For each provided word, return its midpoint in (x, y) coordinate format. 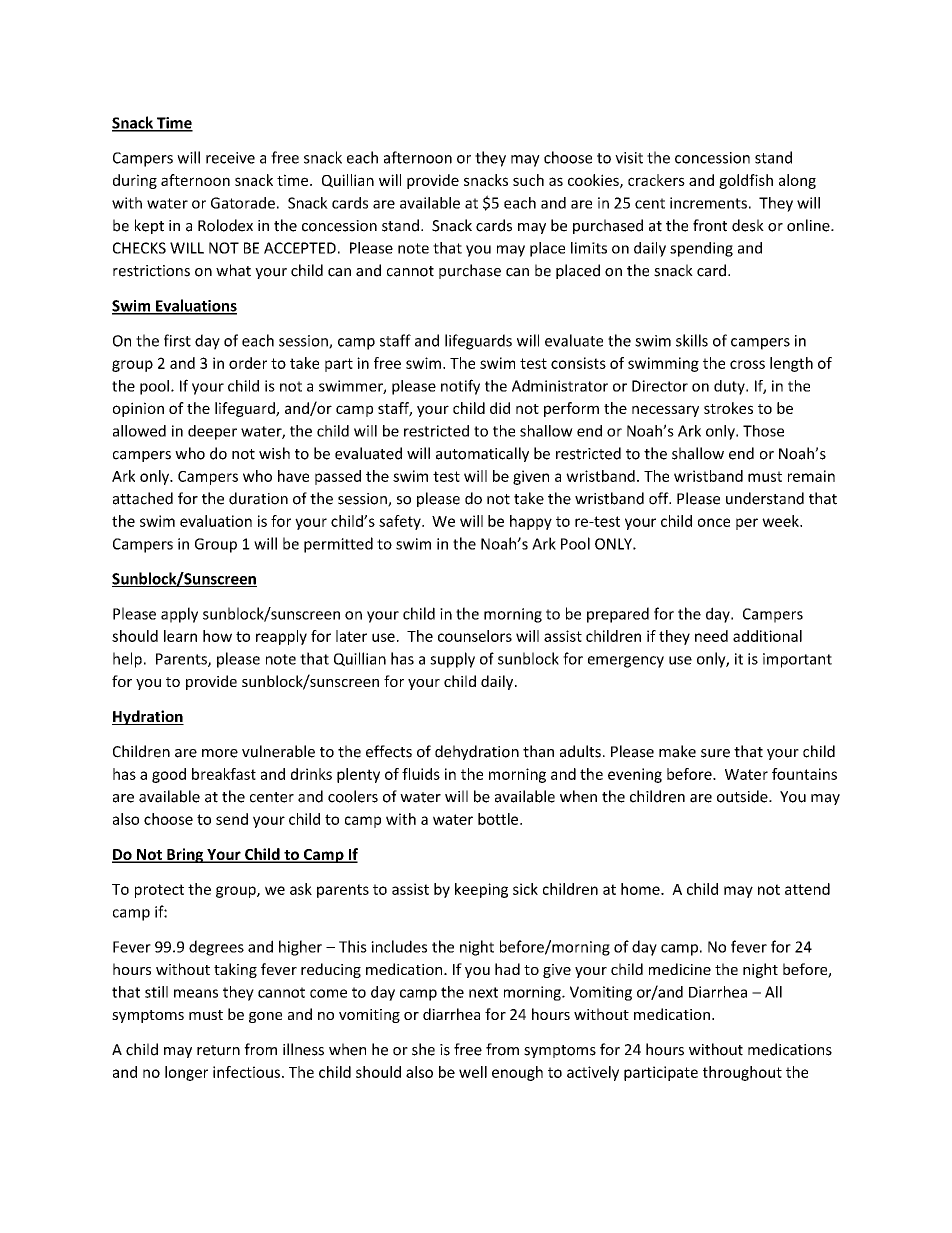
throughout (742, 1073)
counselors (475, 636)
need (711, 636)
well (473, 1072)
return (218, 1050)
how (217, 636)
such (528, 180)
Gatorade (243, 203)
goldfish (746, 181)
